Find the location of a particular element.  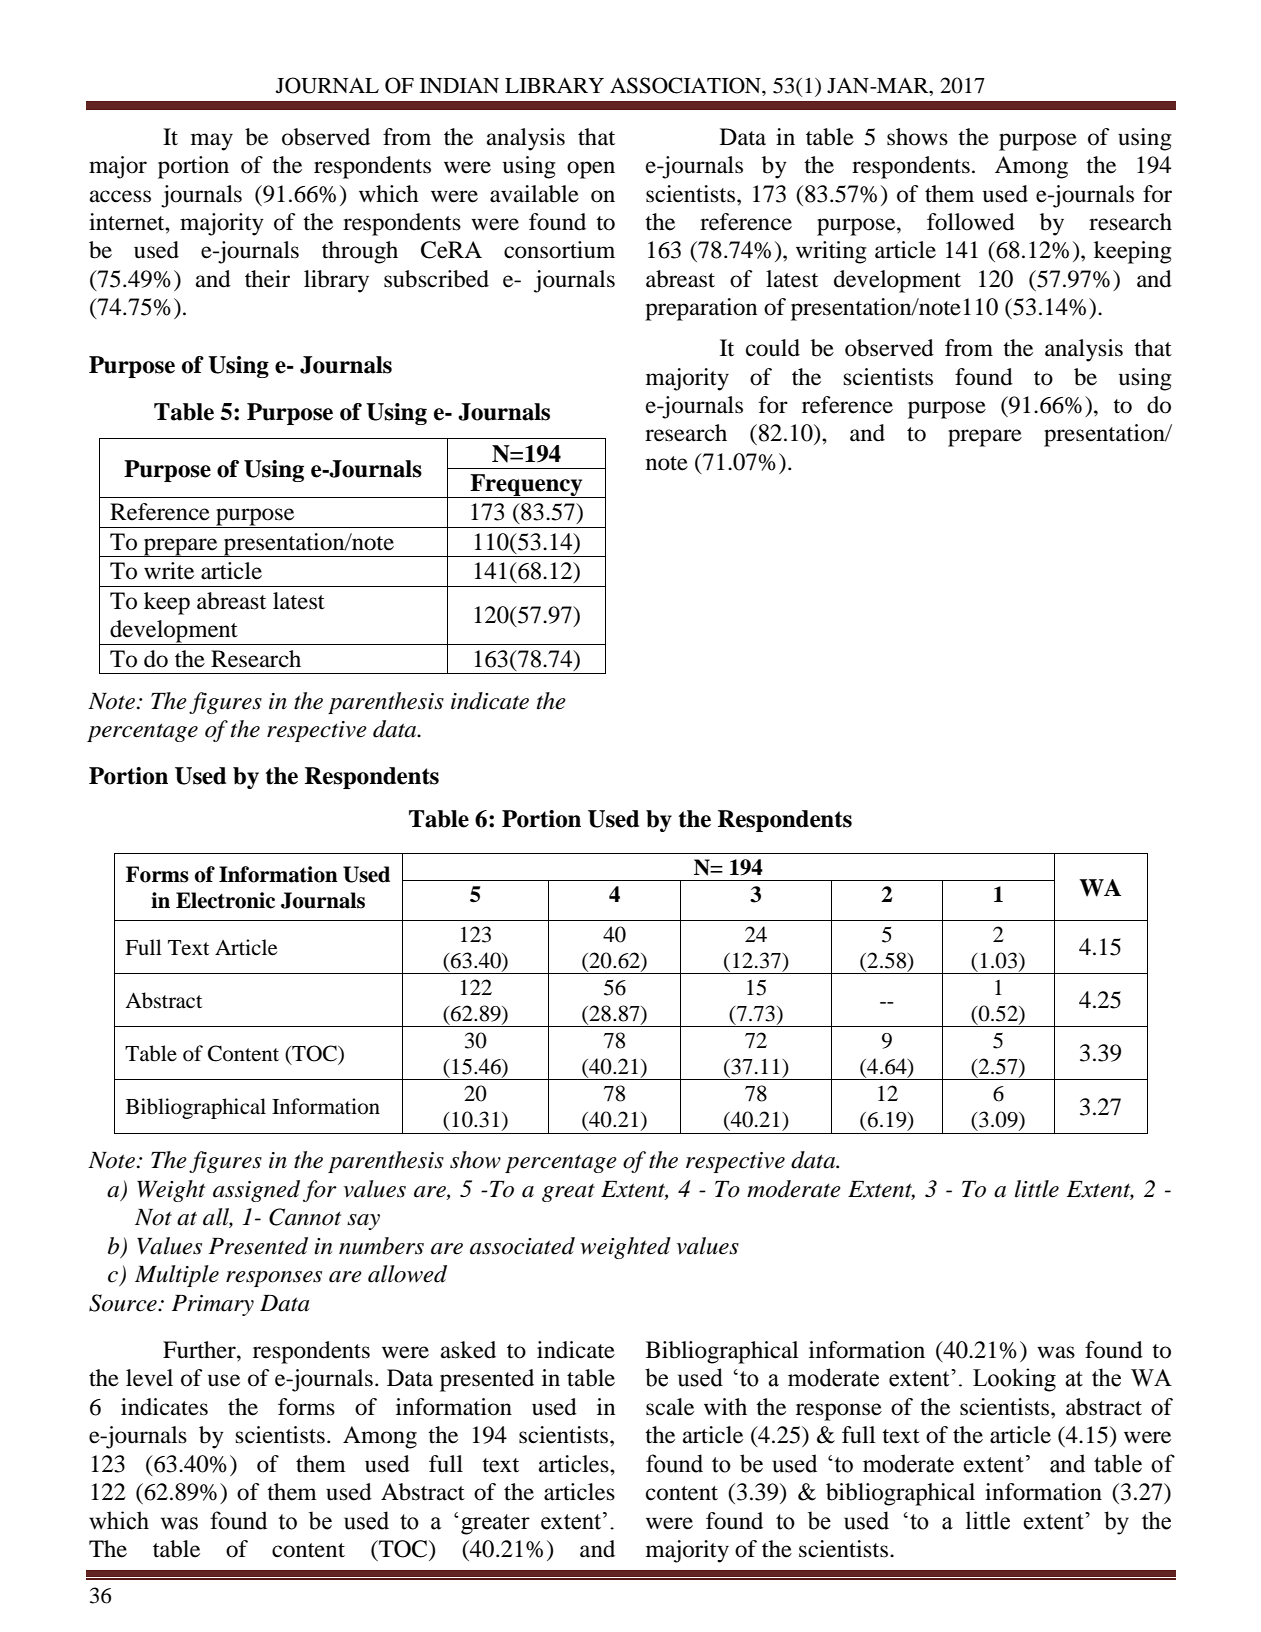

may is located at coordinates (212, 142).
